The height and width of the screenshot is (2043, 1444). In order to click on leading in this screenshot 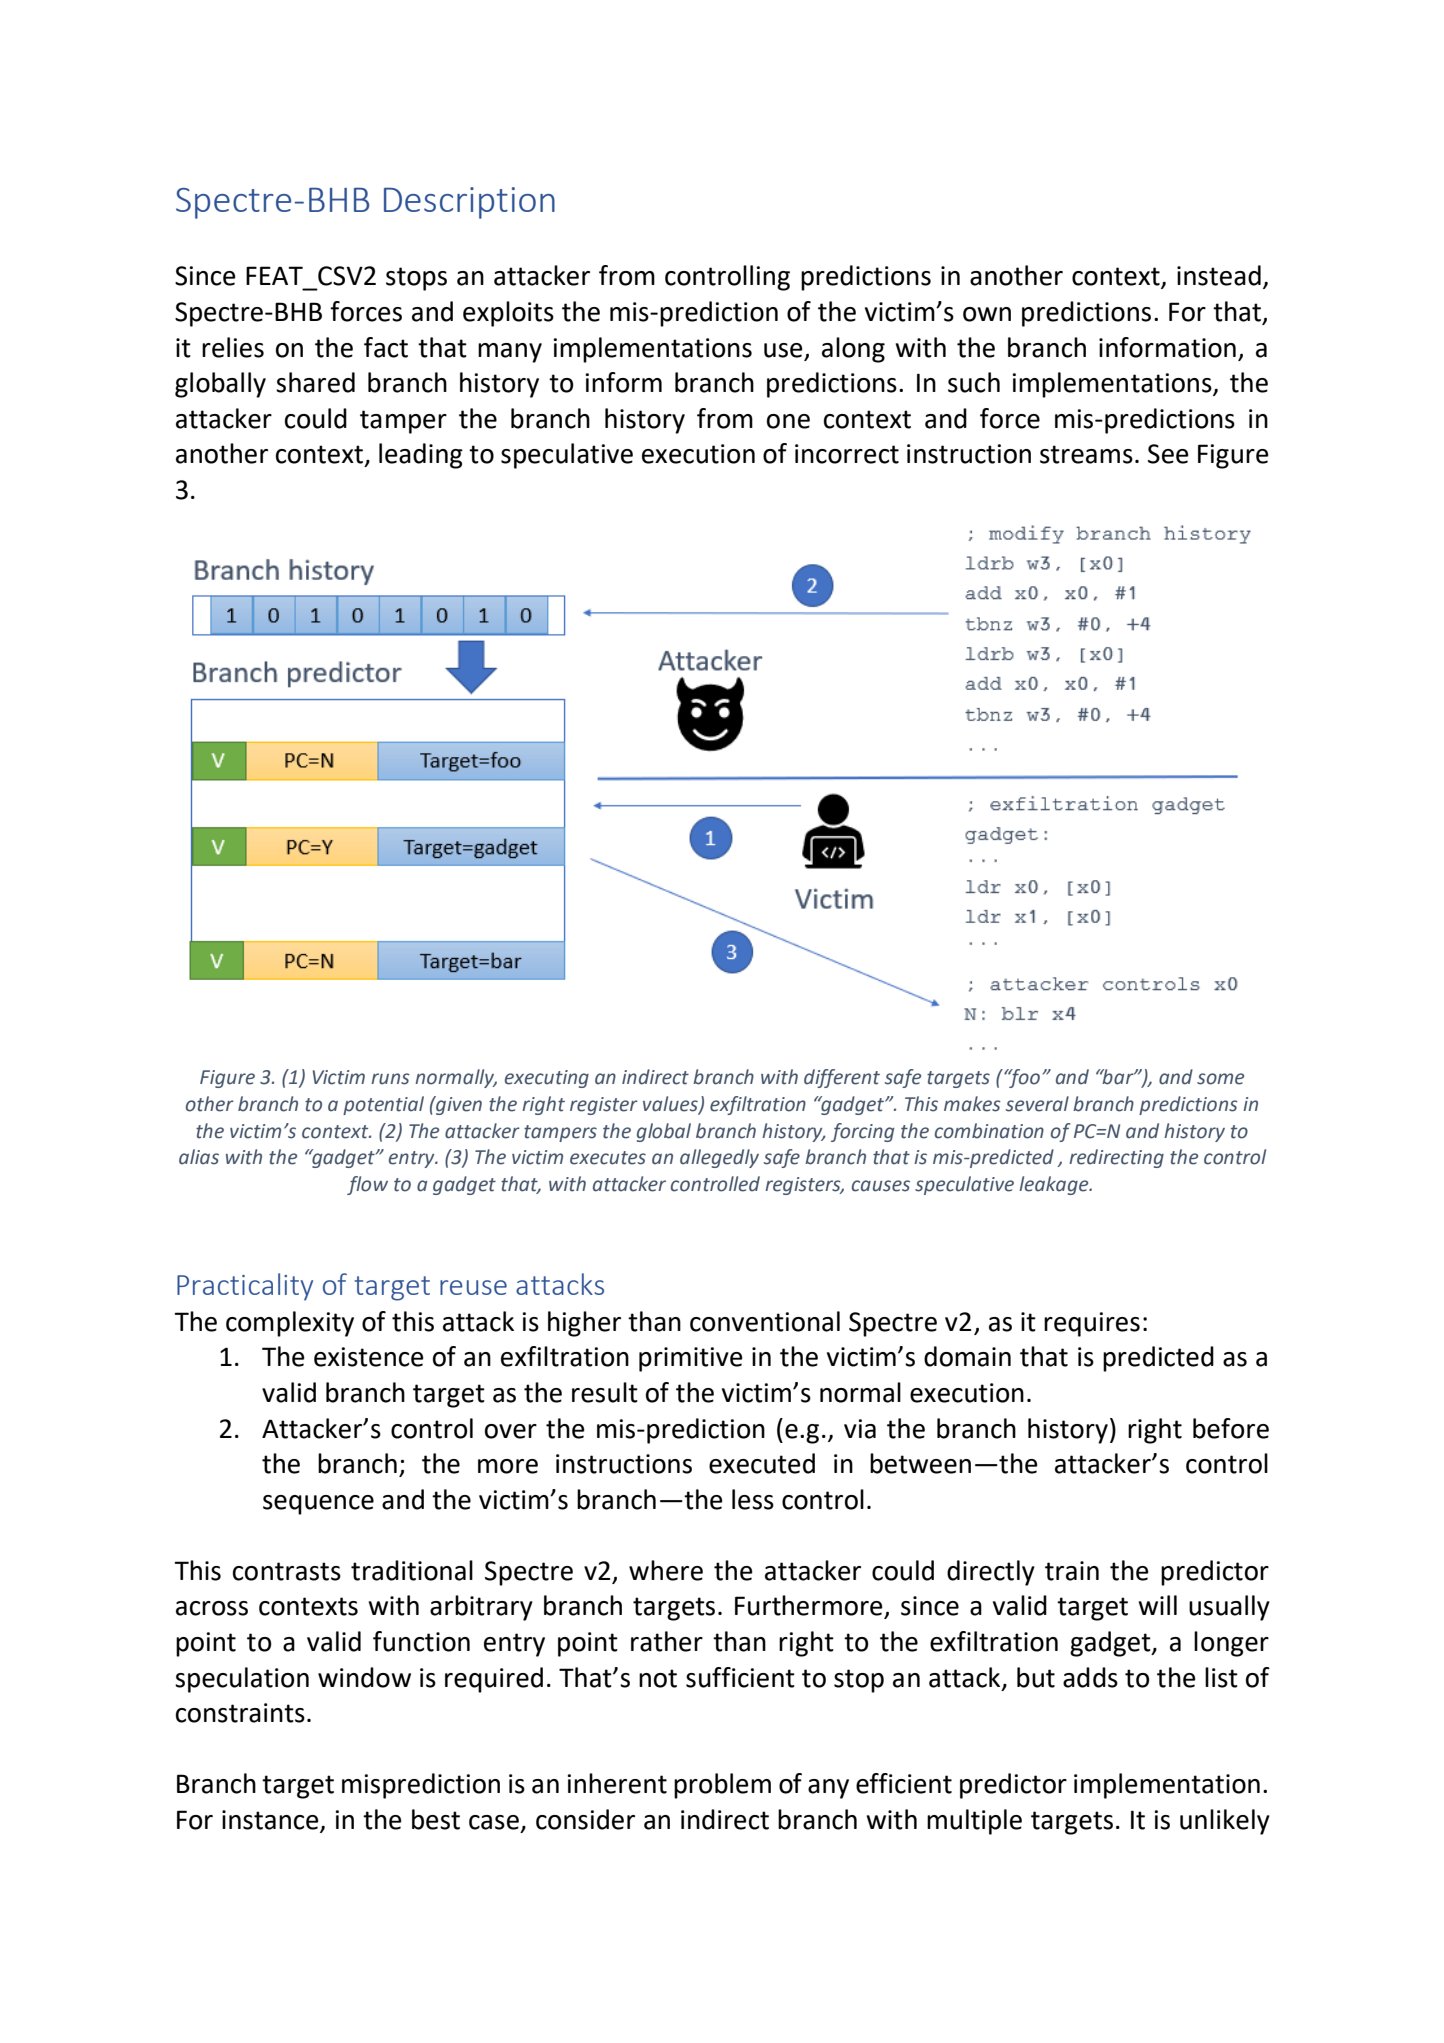, I will do `click(421, 456)`.
